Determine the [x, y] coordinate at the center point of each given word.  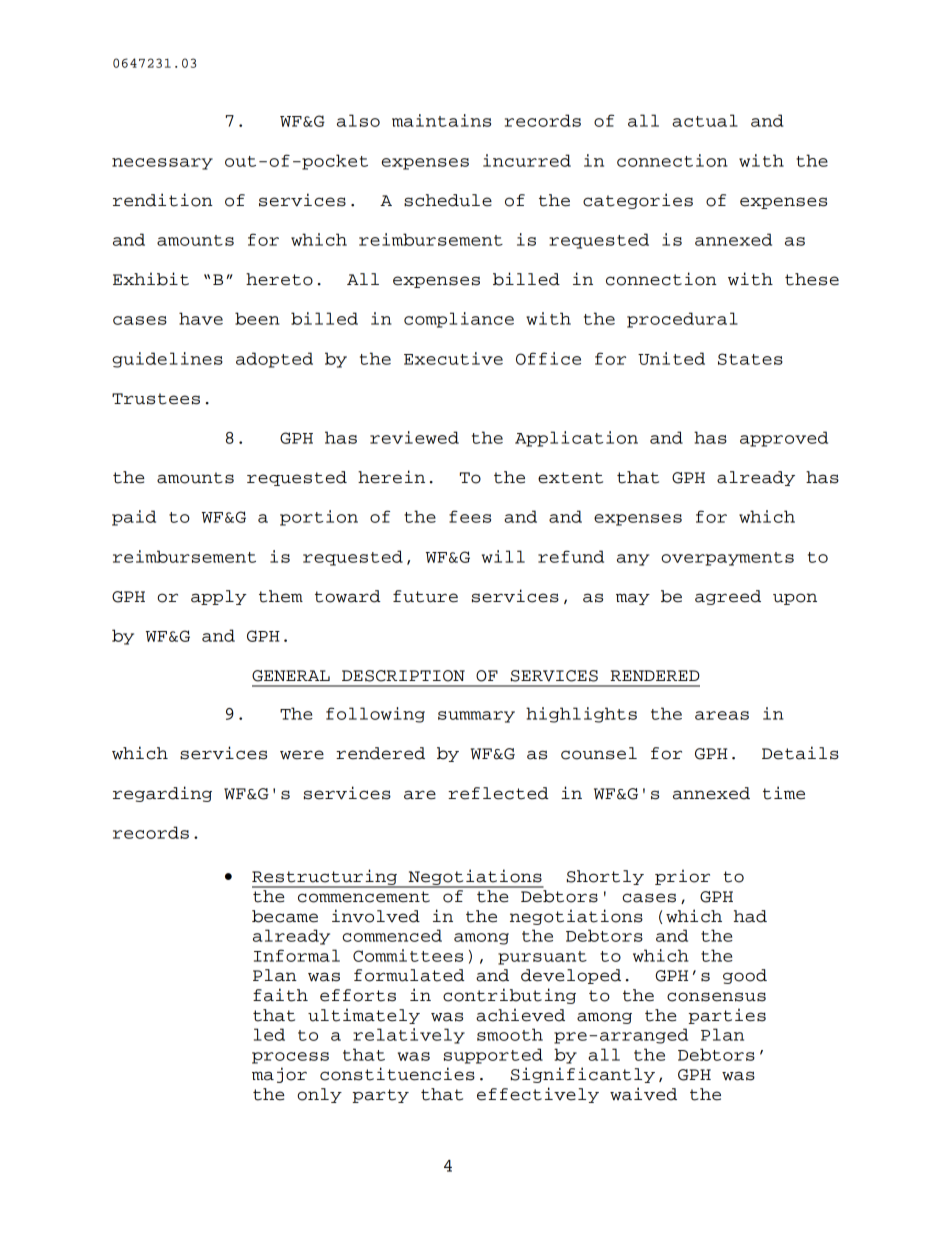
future [425, 596]
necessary [162, 164]
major [279, 1075]
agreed [728, 597]
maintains [441, 120]
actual [705, 120]
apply [219, 597]
